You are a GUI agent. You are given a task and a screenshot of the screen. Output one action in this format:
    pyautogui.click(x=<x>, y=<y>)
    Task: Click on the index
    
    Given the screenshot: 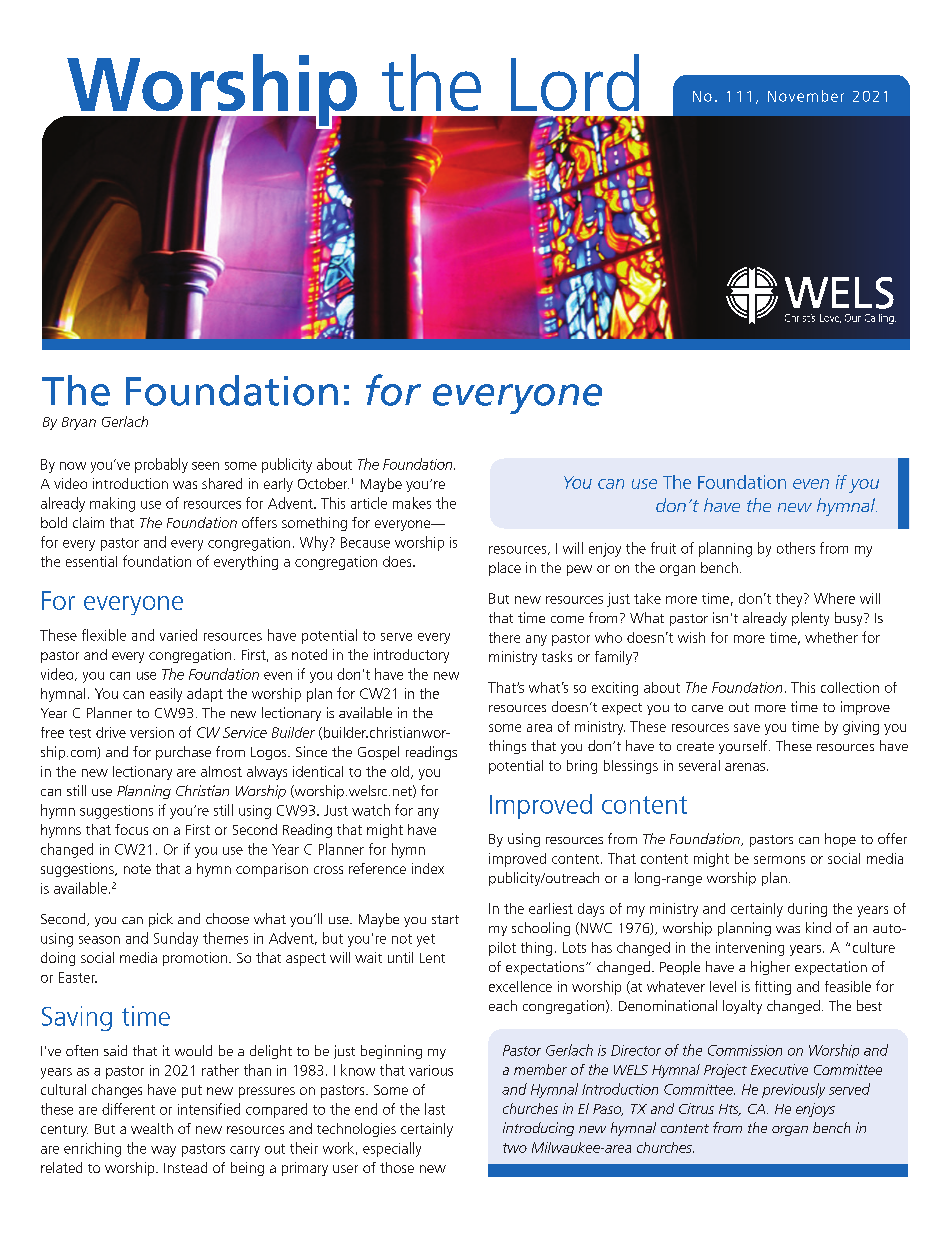 What is the action you would take?
    pyautogui.click(x=428, y=868)
